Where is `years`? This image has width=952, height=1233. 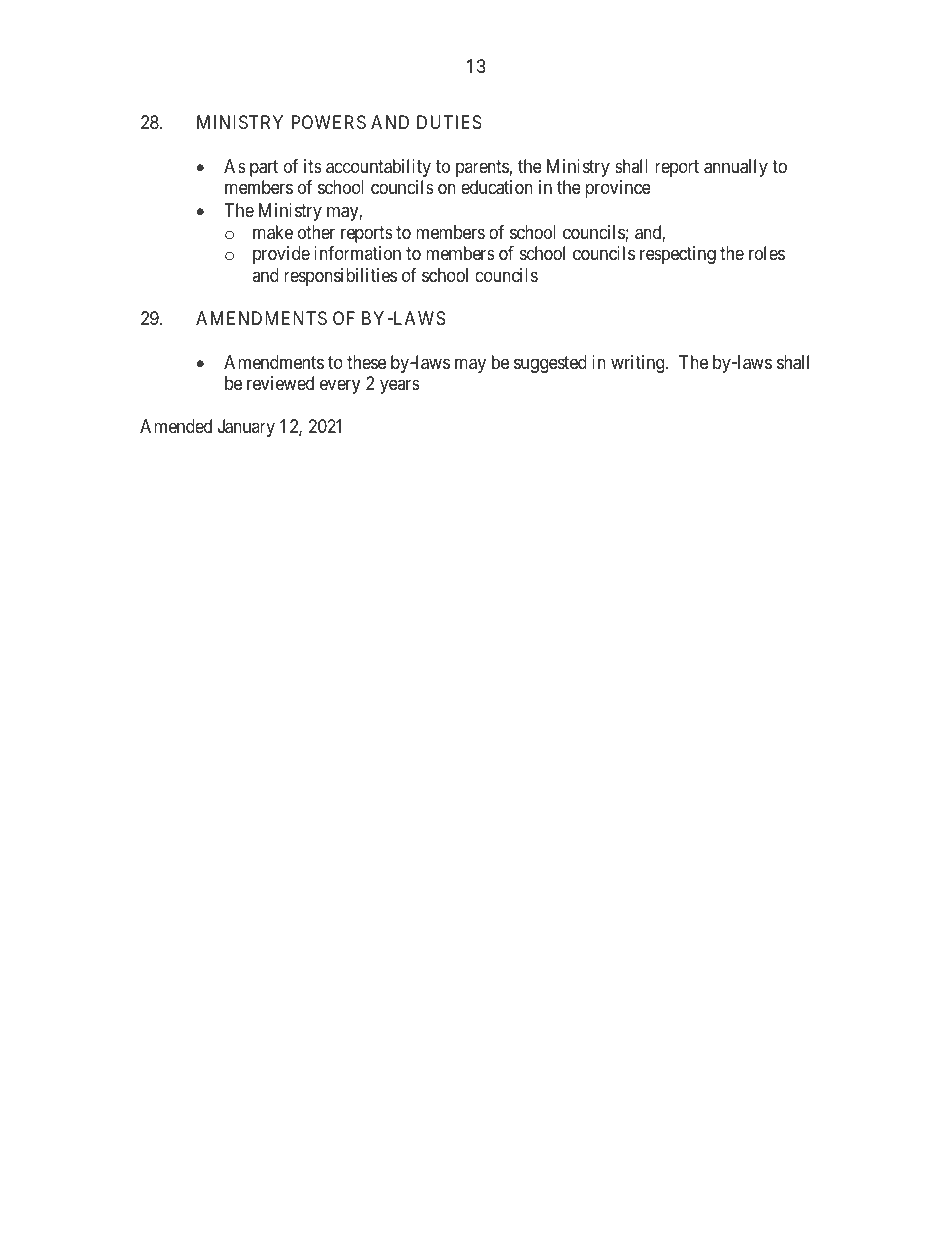 years is located at coordinates (400, 387).
